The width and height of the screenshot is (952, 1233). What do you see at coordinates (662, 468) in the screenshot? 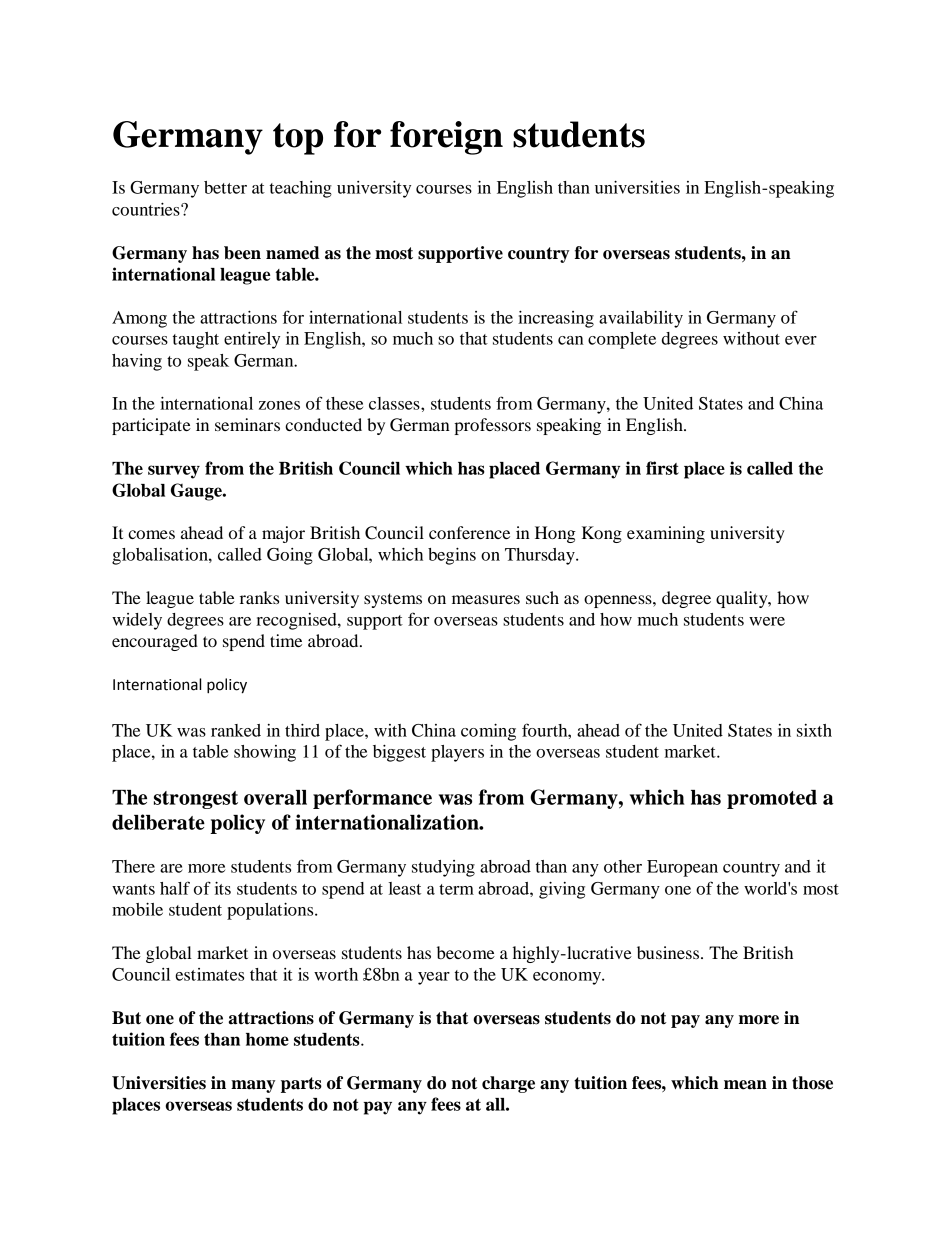
I see `first` at bounding box center [662, 468].
